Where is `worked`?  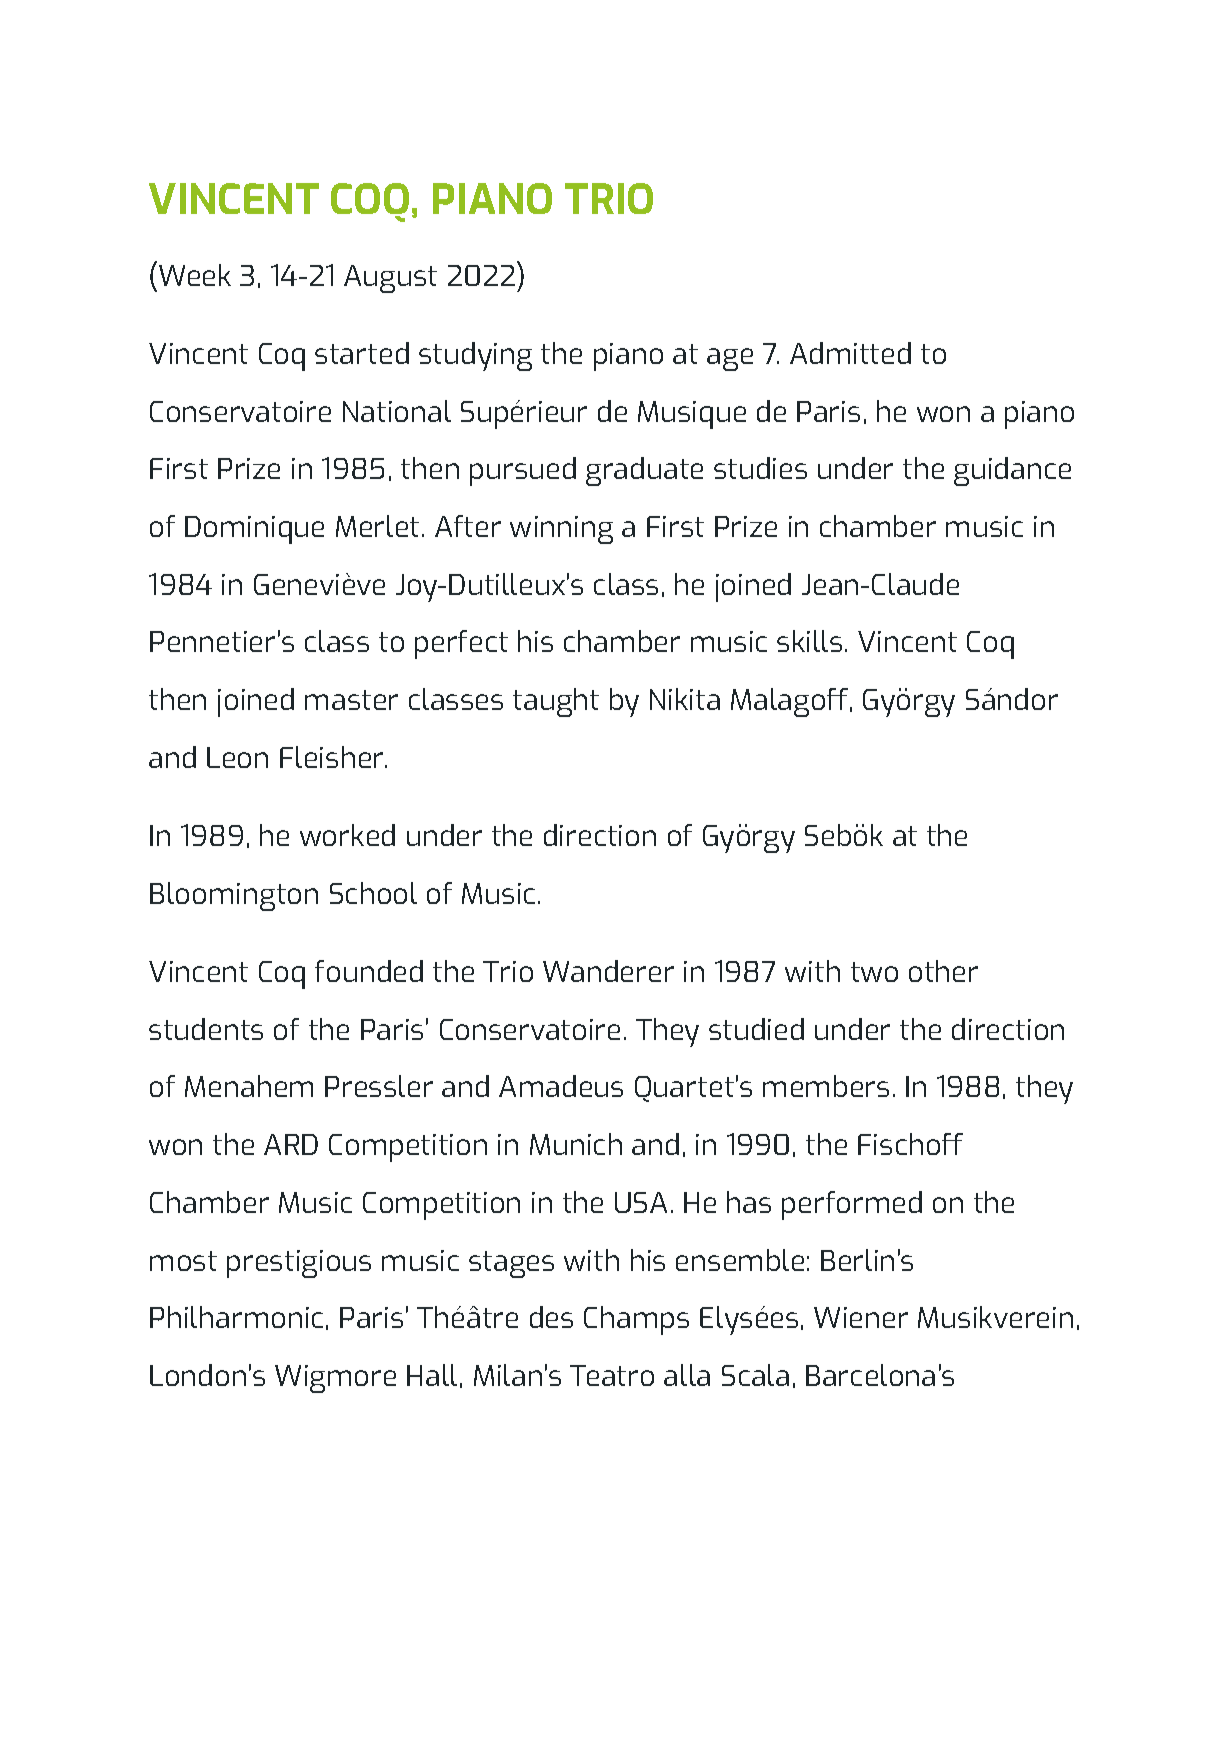 worked is located at coordinates (347, 835).
